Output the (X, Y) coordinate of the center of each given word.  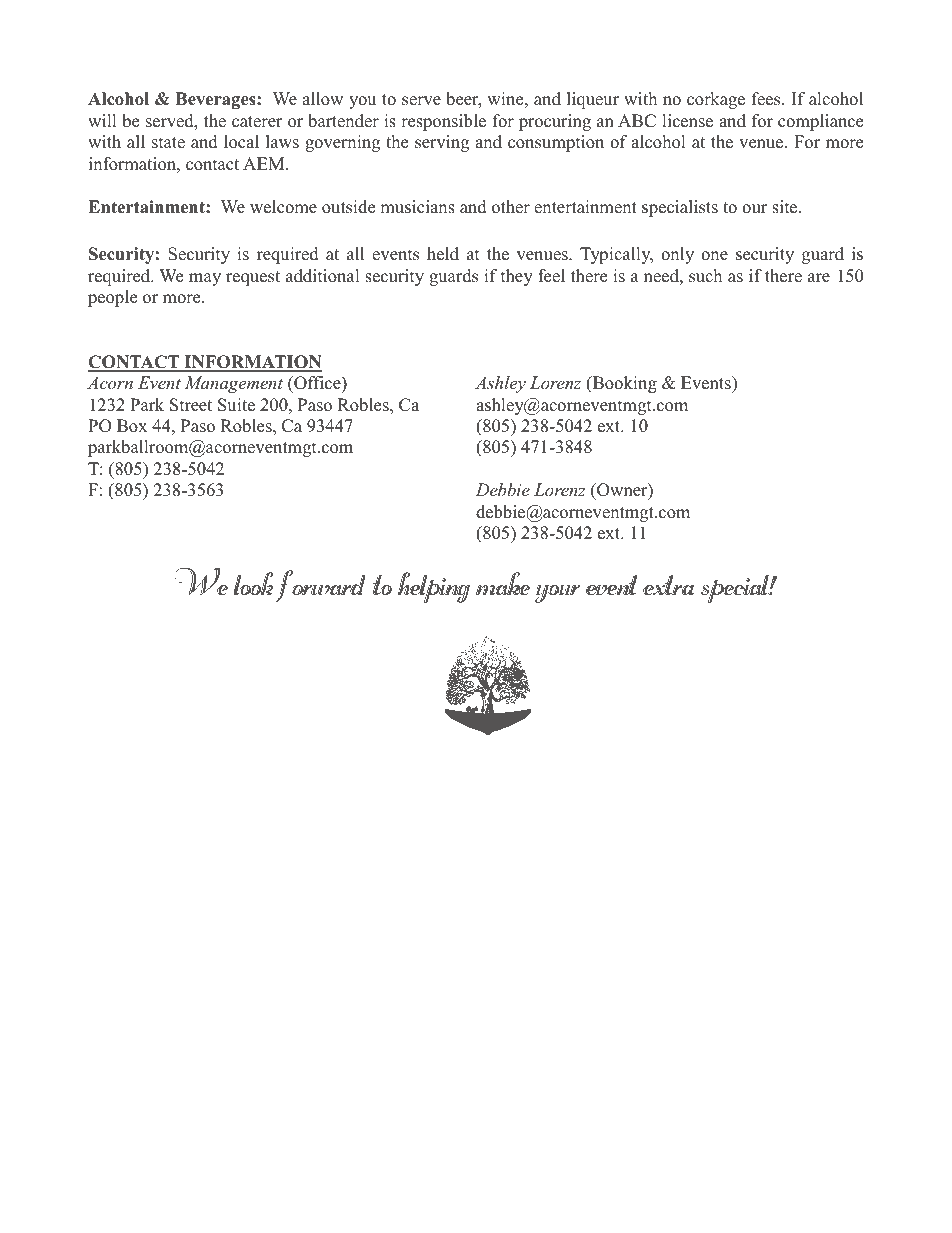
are (819, 278)
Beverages (217, 100)
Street (191, 405)
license (687, 121)
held (443, 254)
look (253, 583)
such (705, 276)
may (205, 279)
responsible (443, 122)
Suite (236, 405)
